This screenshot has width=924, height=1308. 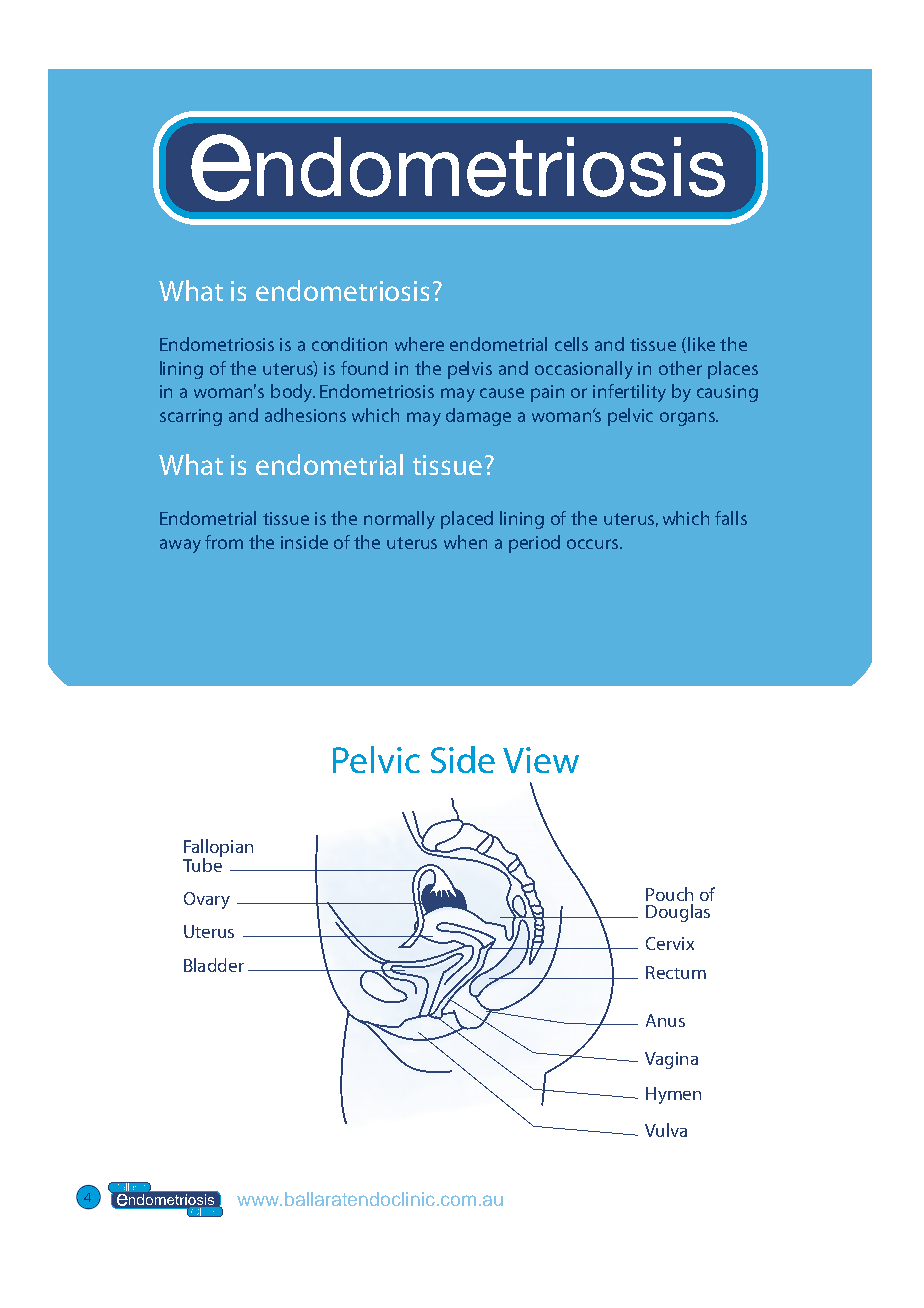 I want to click on Vulva, so click(x=666, y=1130).
